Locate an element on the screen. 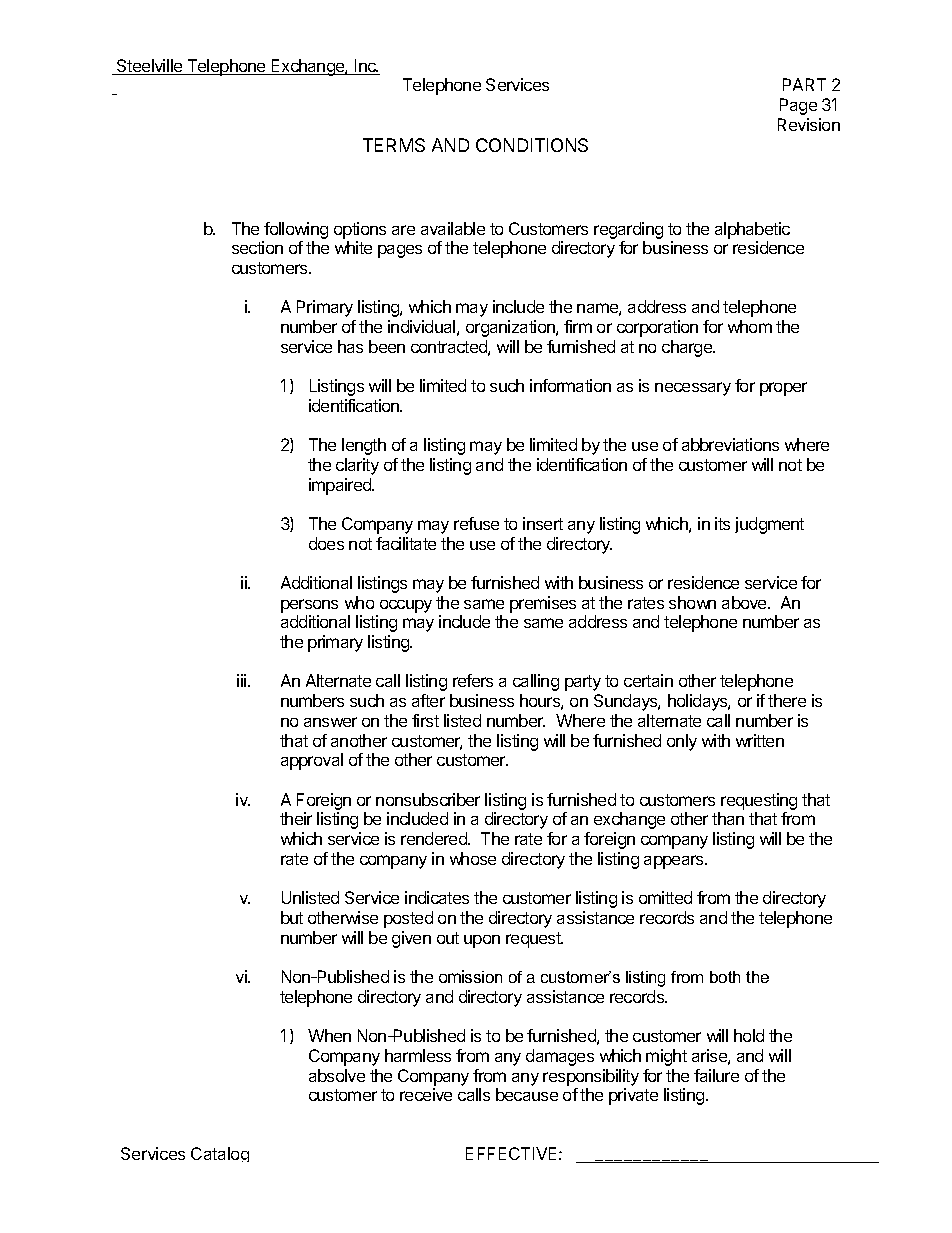 This screenshot has height=1233, width=952. than is located at coordinates (728, 818).
